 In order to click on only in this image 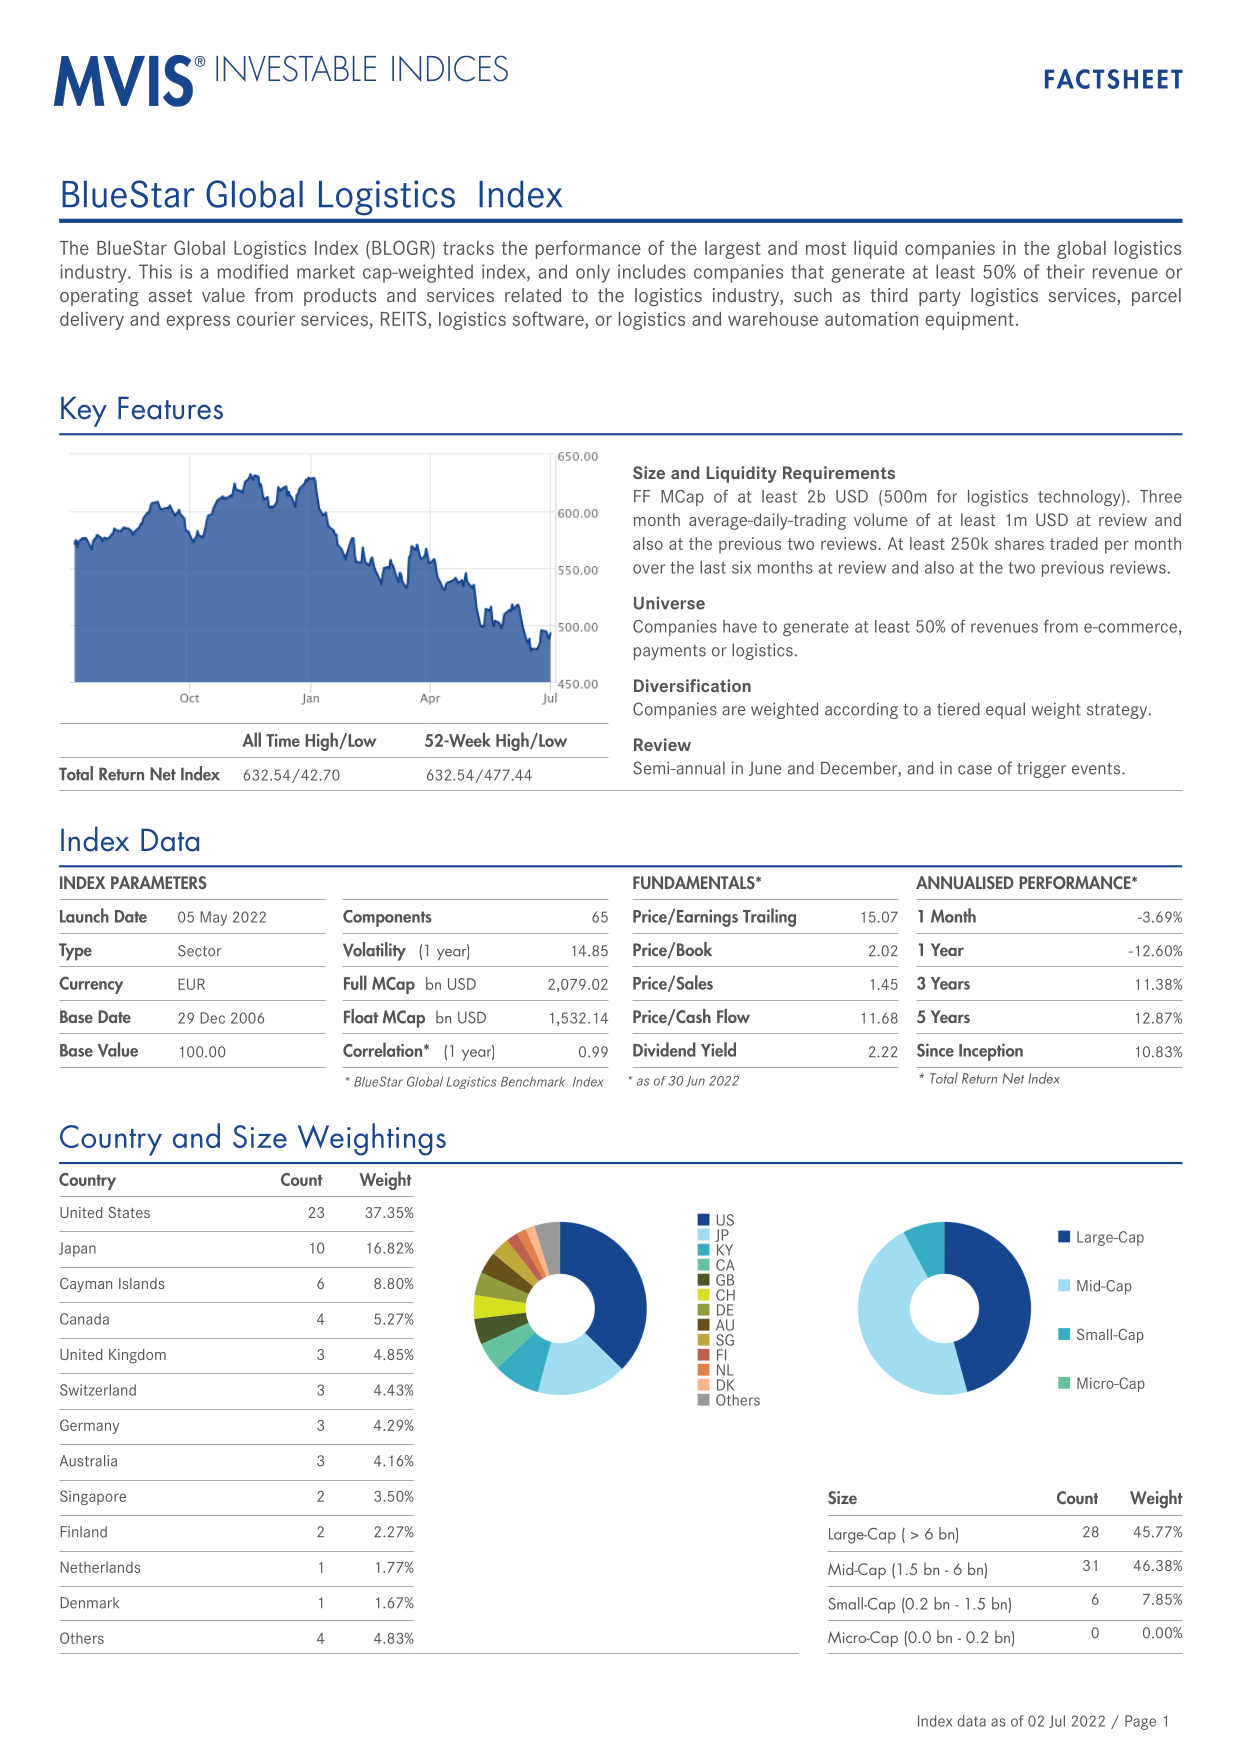, I will do `click(593, 273)`.
